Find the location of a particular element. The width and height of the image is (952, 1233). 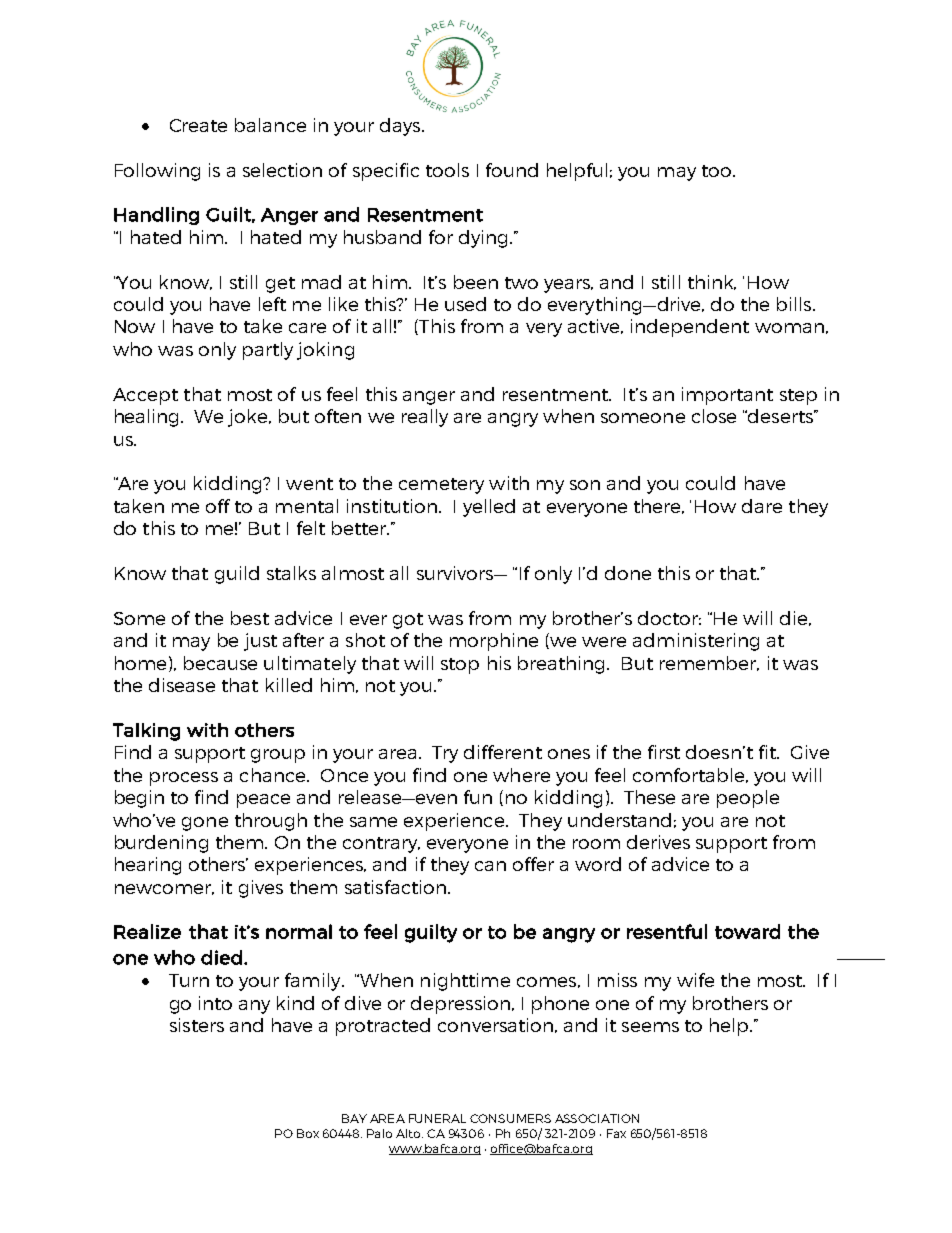

best is located at coordinates (250, 618).
